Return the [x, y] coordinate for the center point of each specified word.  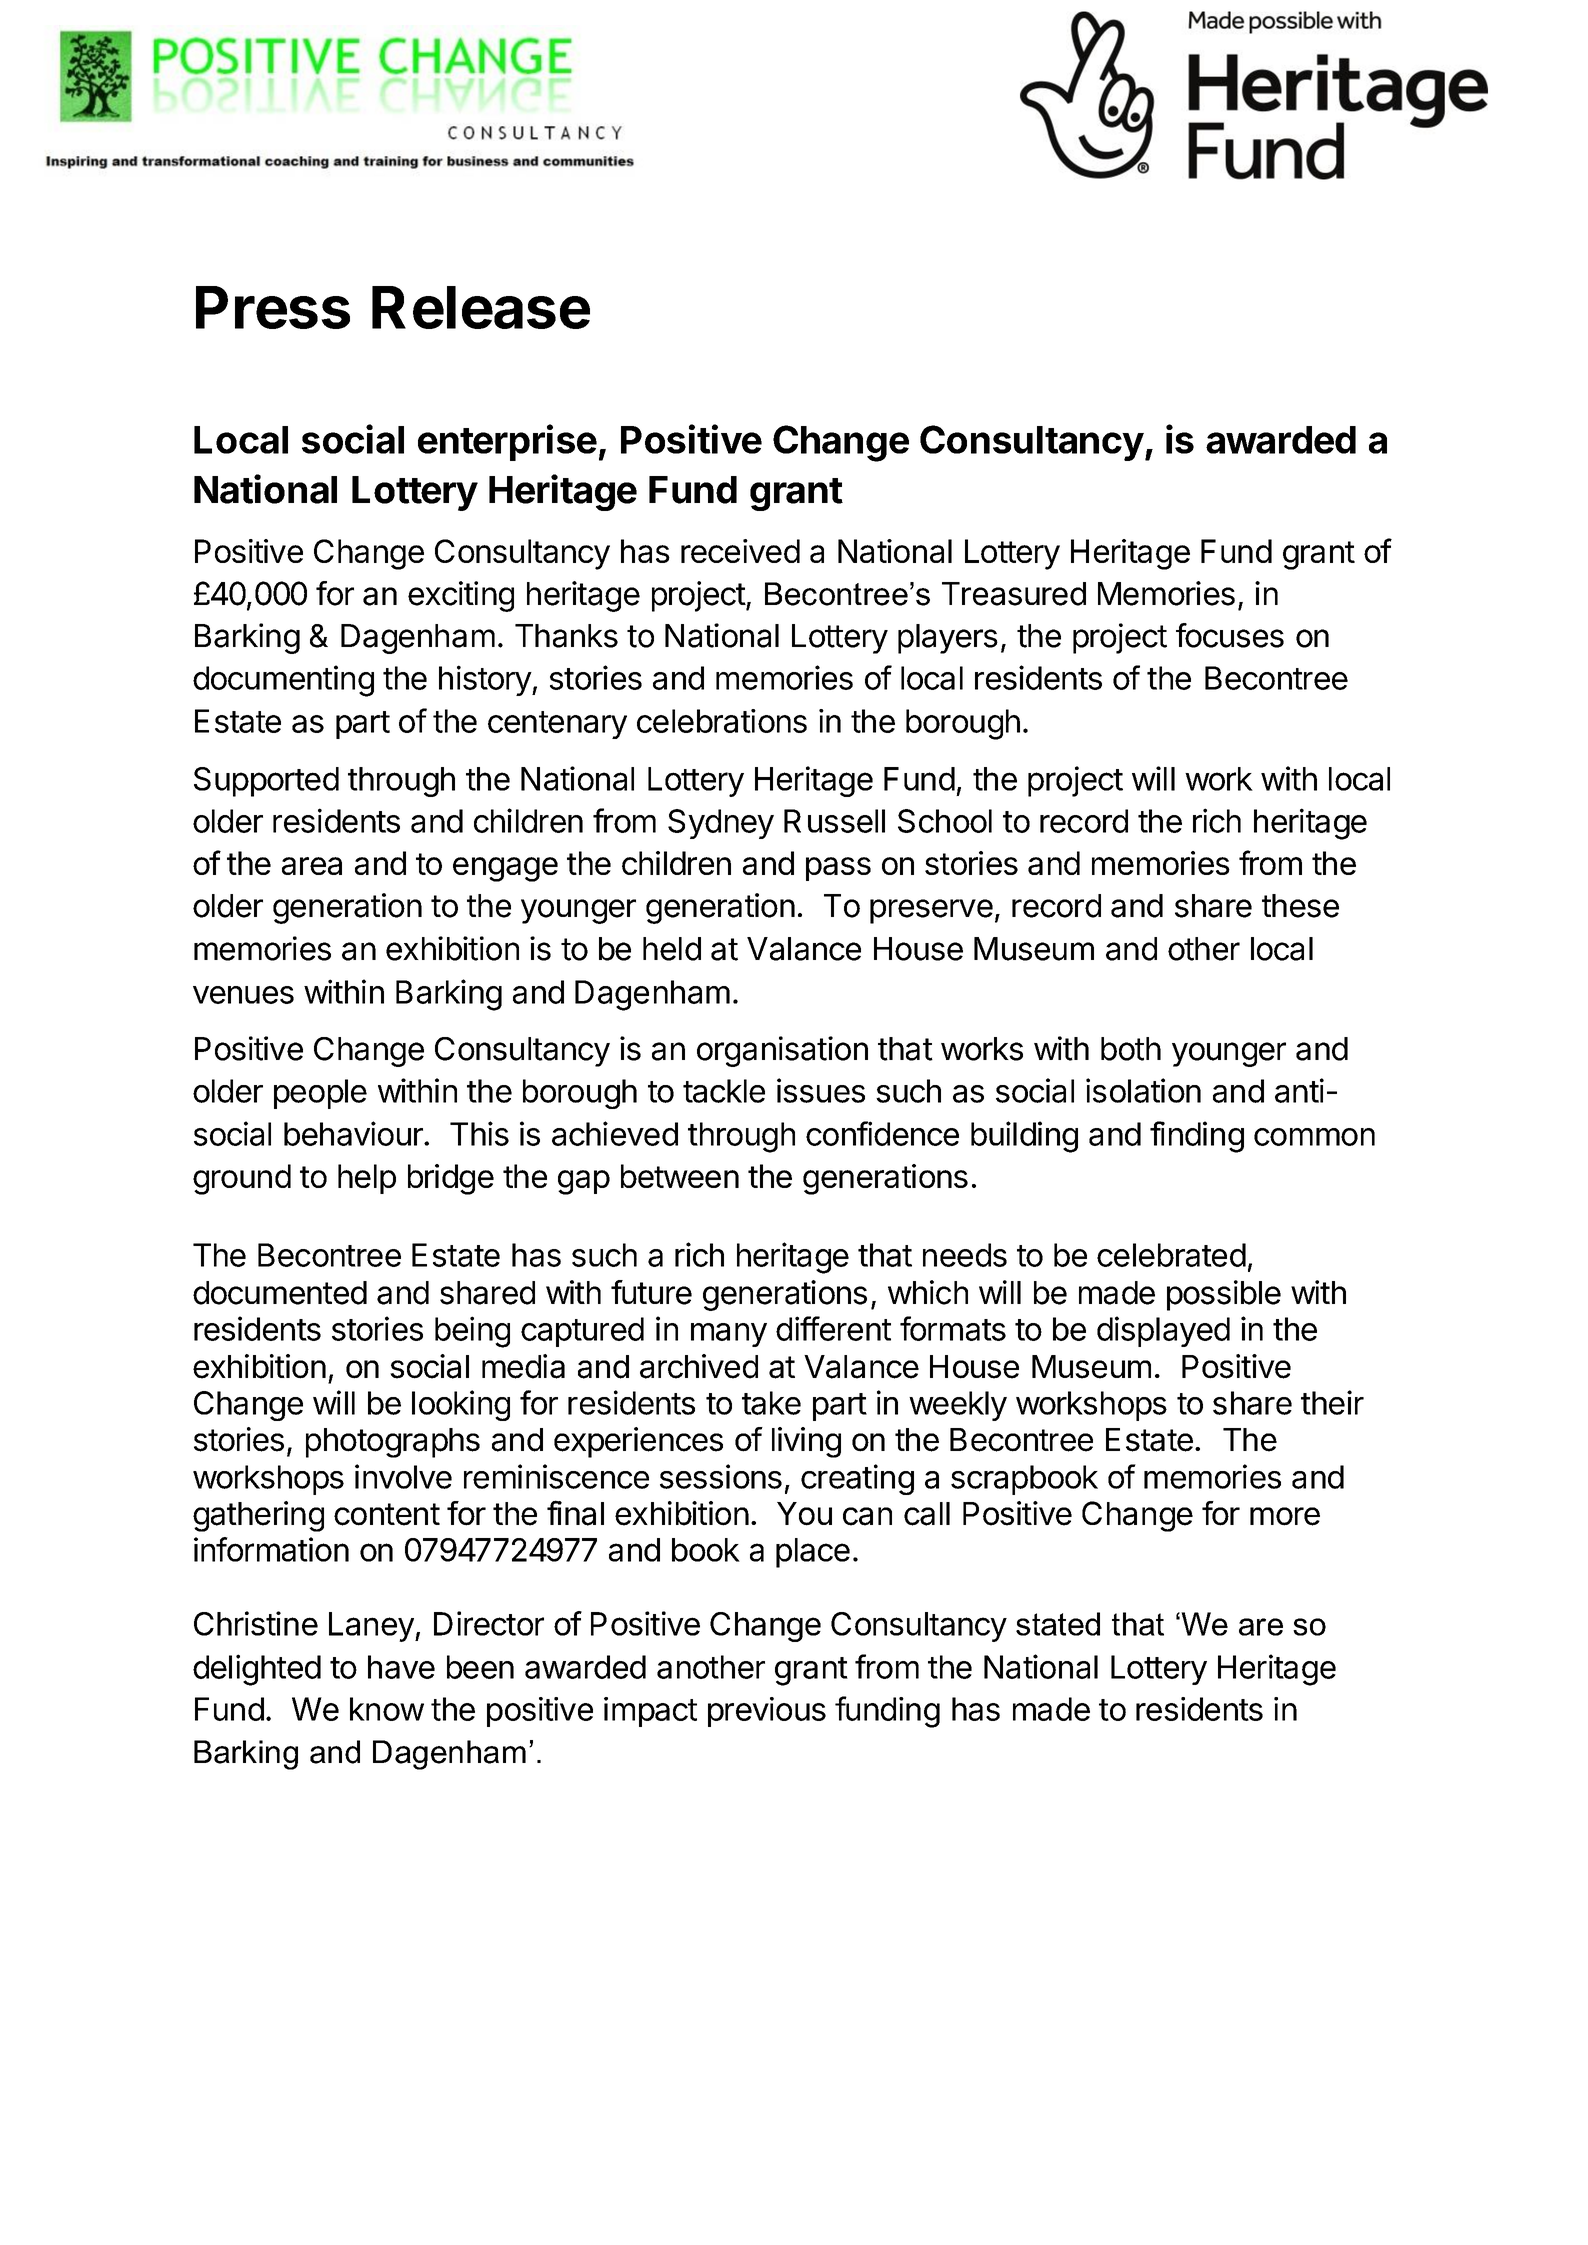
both [1131, 1049]
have [401, 1667]
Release [481, 307]
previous [767, 1712]
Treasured [1014, 594]
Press [273, 307]
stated [1058, 1624]
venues [243, 995]
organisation [782, 1051]
